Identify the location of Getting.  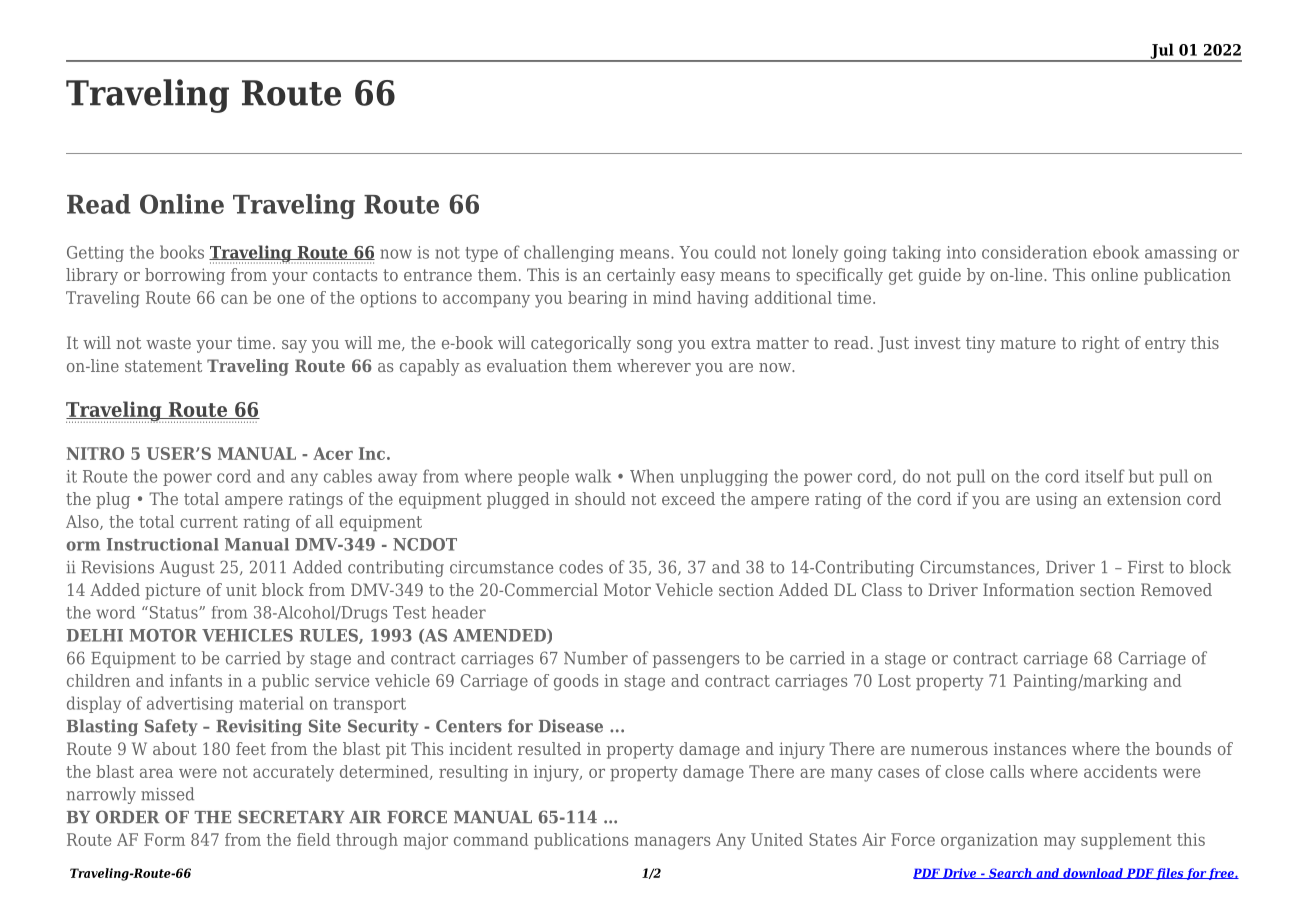
(95, 254).
